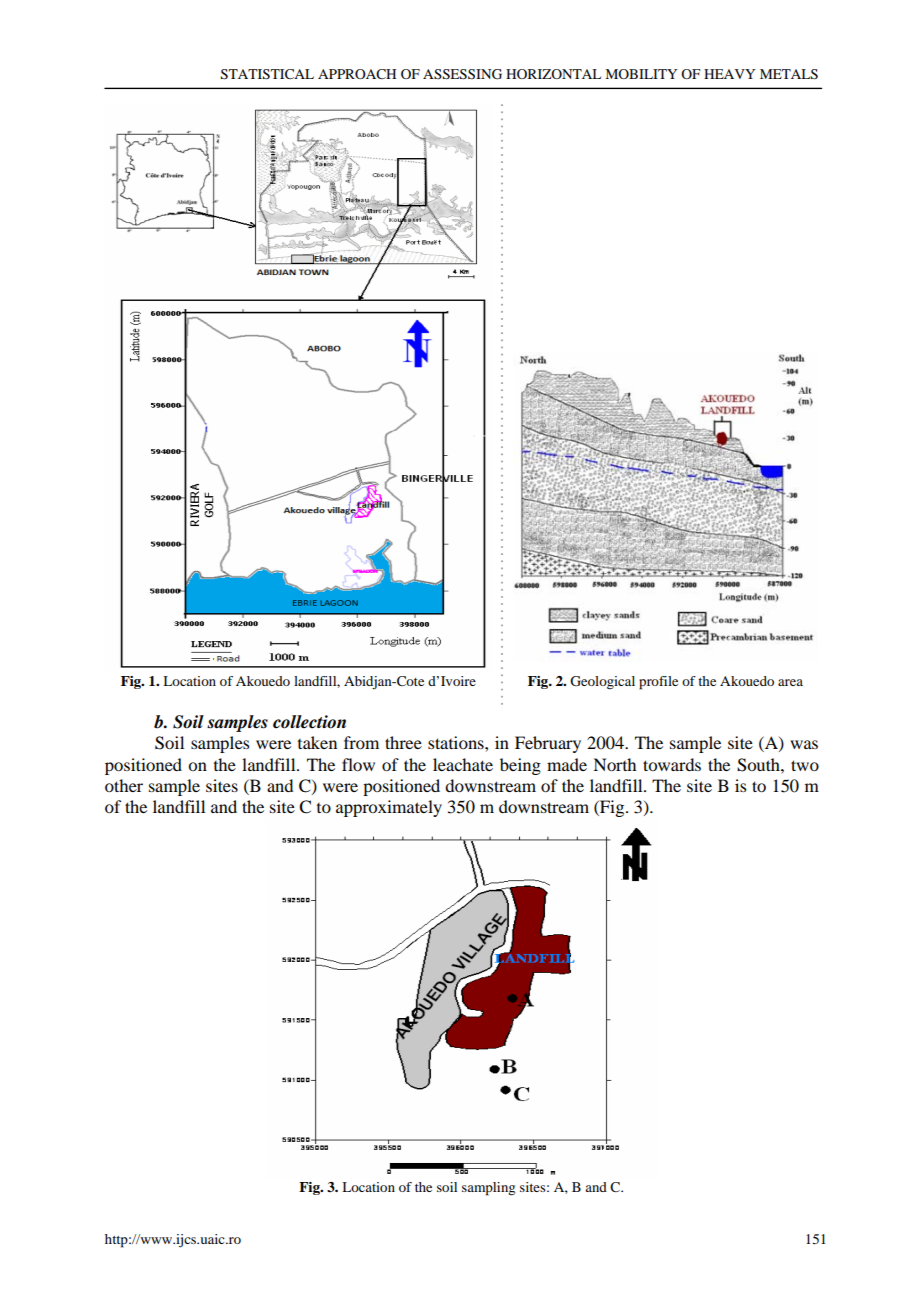 The width and height of the document is (924, 1314). What do you see at coordinates (457, 742) in the document?
I see `stations` at bounding box center [457, 742].
